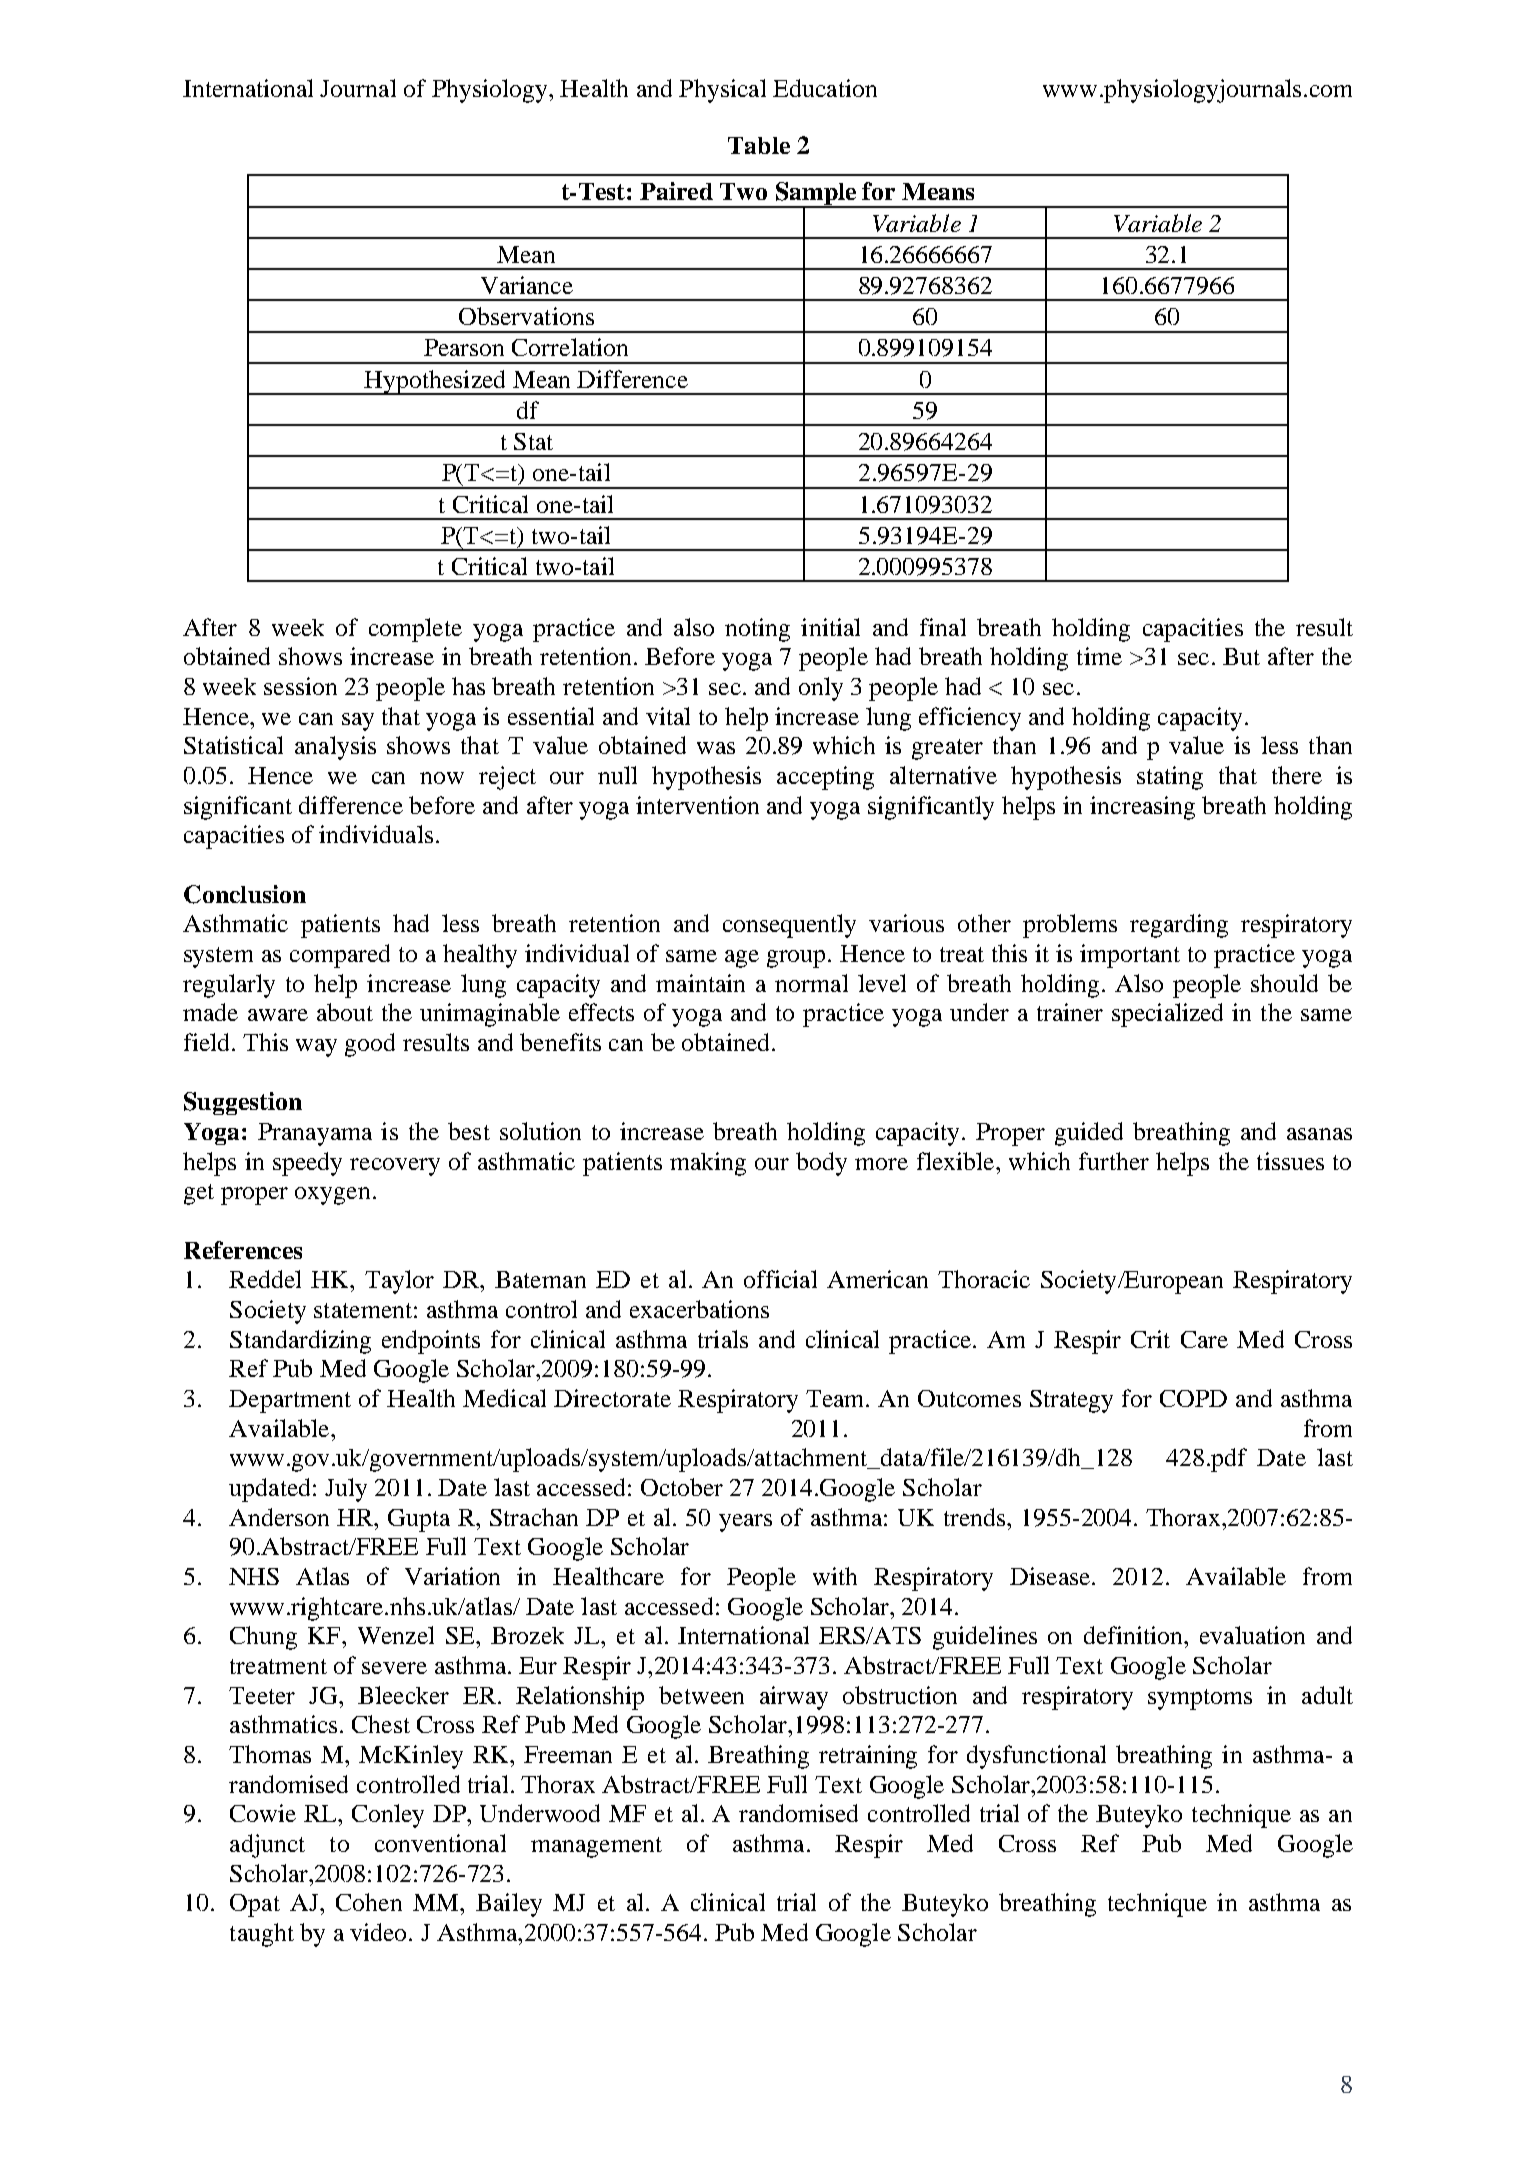 The height and width of the screenshot is (2172, 1536). I want to click on Hypothesized, so click(435, 382).
